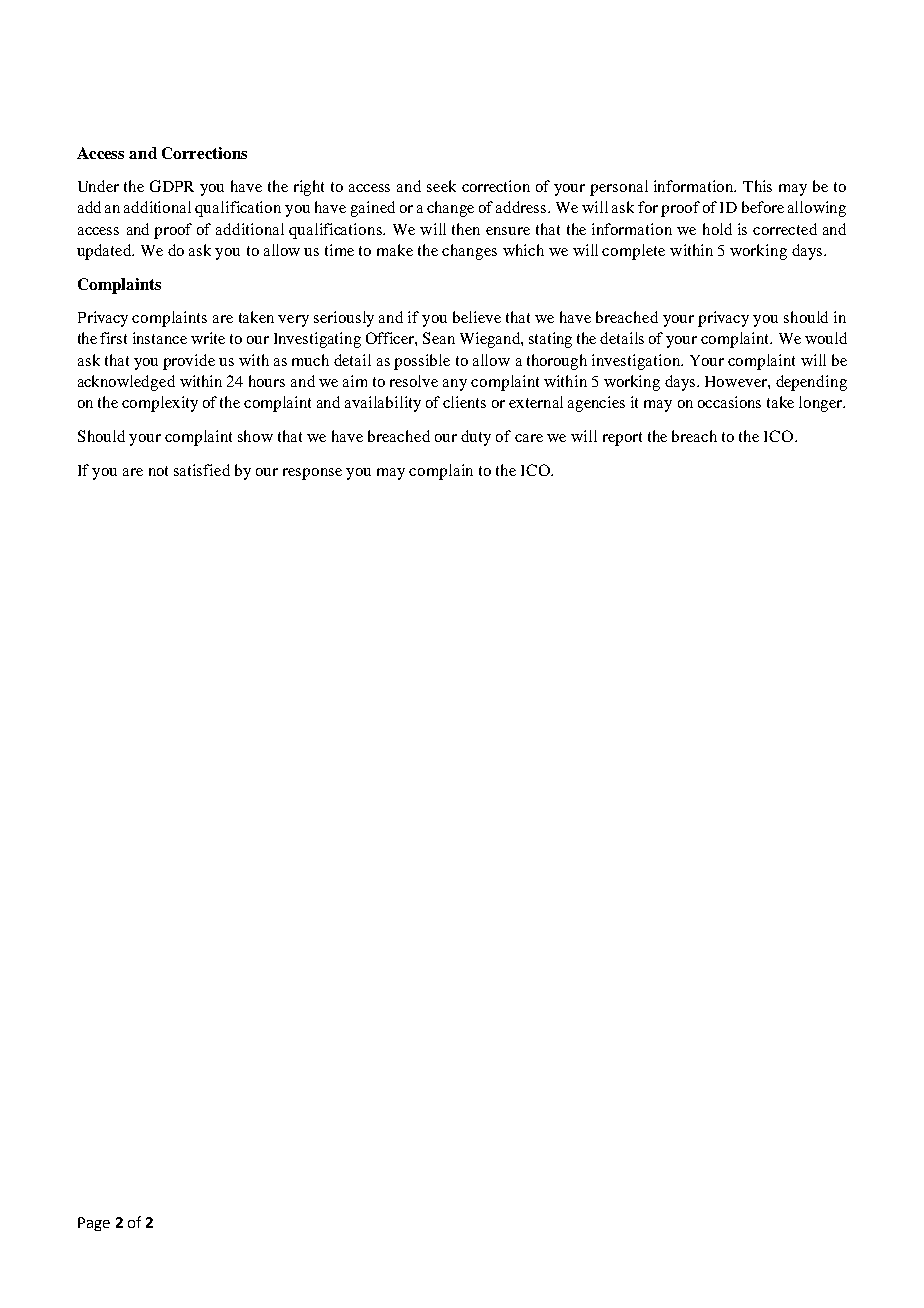 Image resolution: width=924 pixels, height=1308 pixels. Describe the element at coordinates (383, 404) in the screenshot. I see `availability` at that location.
